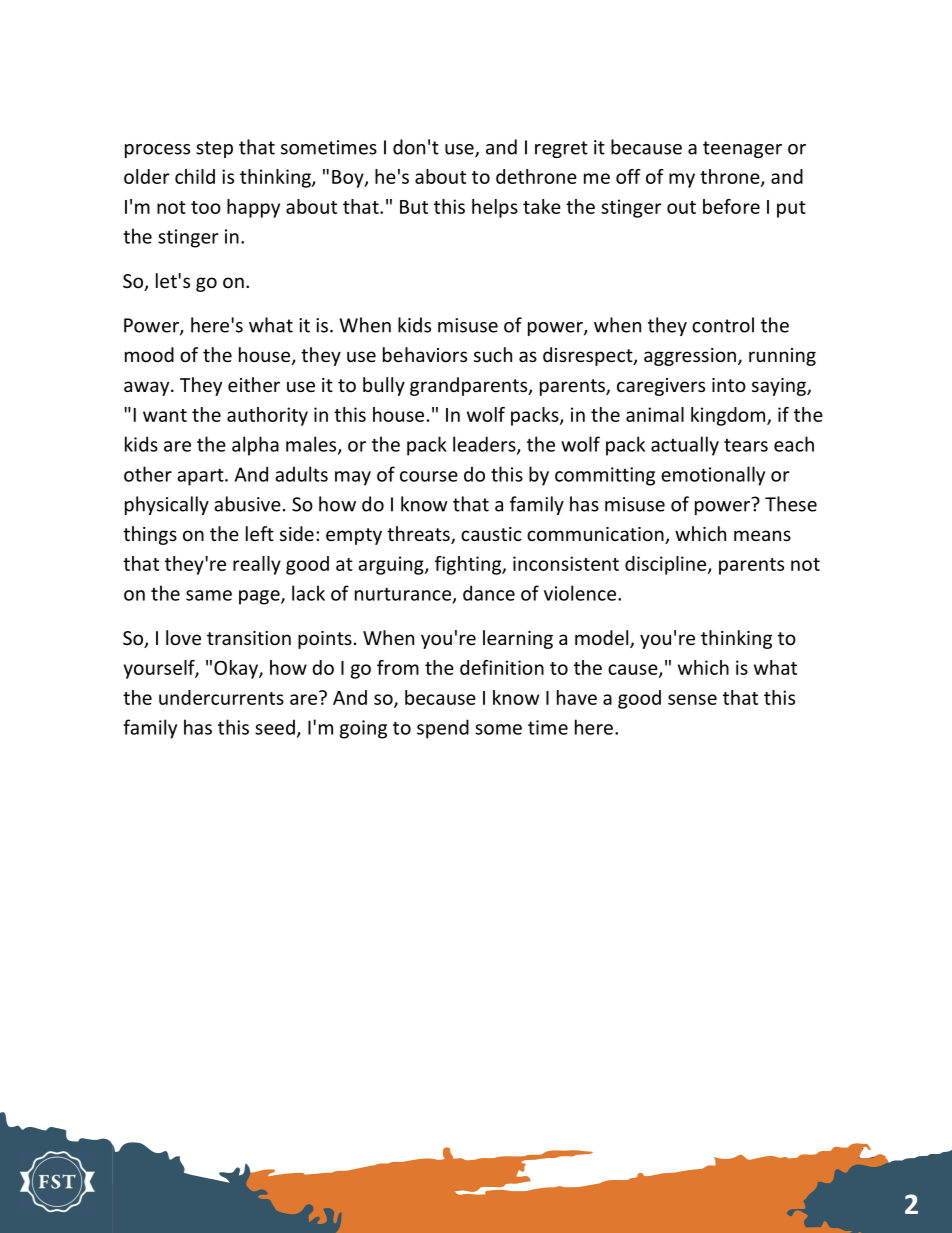 The width and height of the document is (952, 1233). Describe the element at coordinates (493, 354) in the document. I see `such` at that location.
